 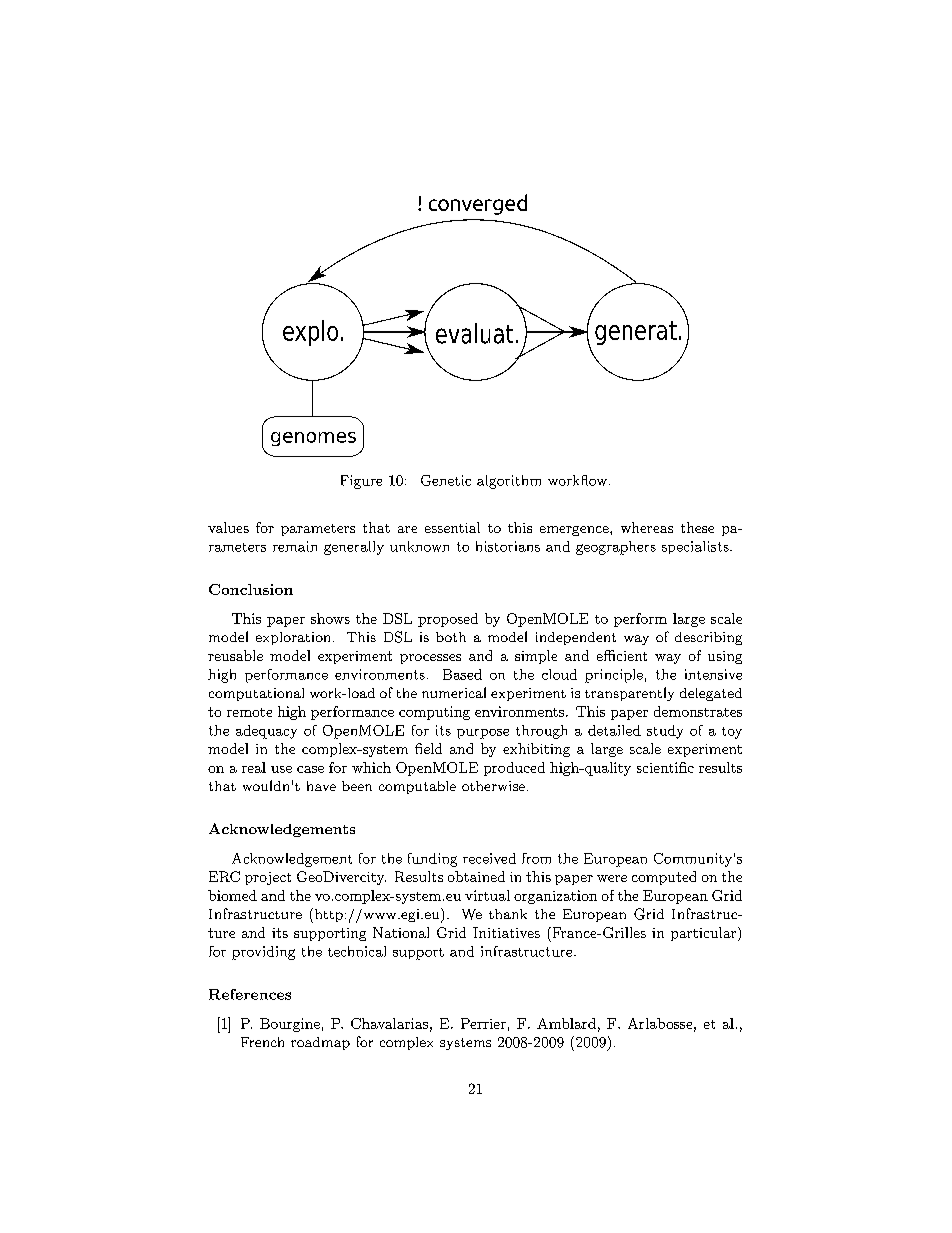 I want to click on Initiatives, so click(x=506, y=932).
